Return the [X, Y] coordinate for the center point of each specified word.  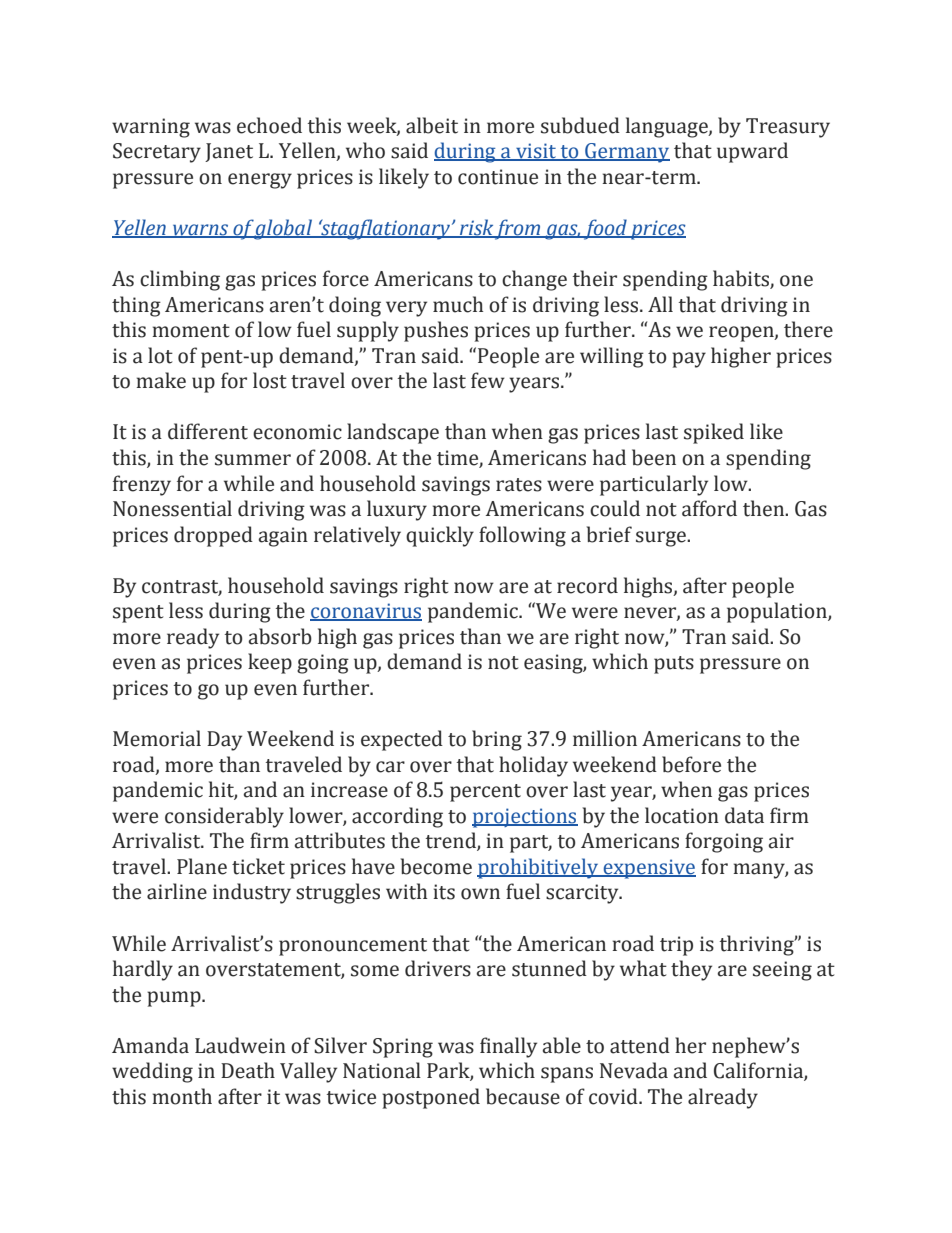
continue [498, 177]
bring [497, 740]
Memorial [157, 738]
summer [253, 460]
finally [508, 1047]
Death [248, 1070]
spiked [714, 433]
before [691, 764]
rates [519, 485]
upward [752, 152]
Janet [229, 152]
